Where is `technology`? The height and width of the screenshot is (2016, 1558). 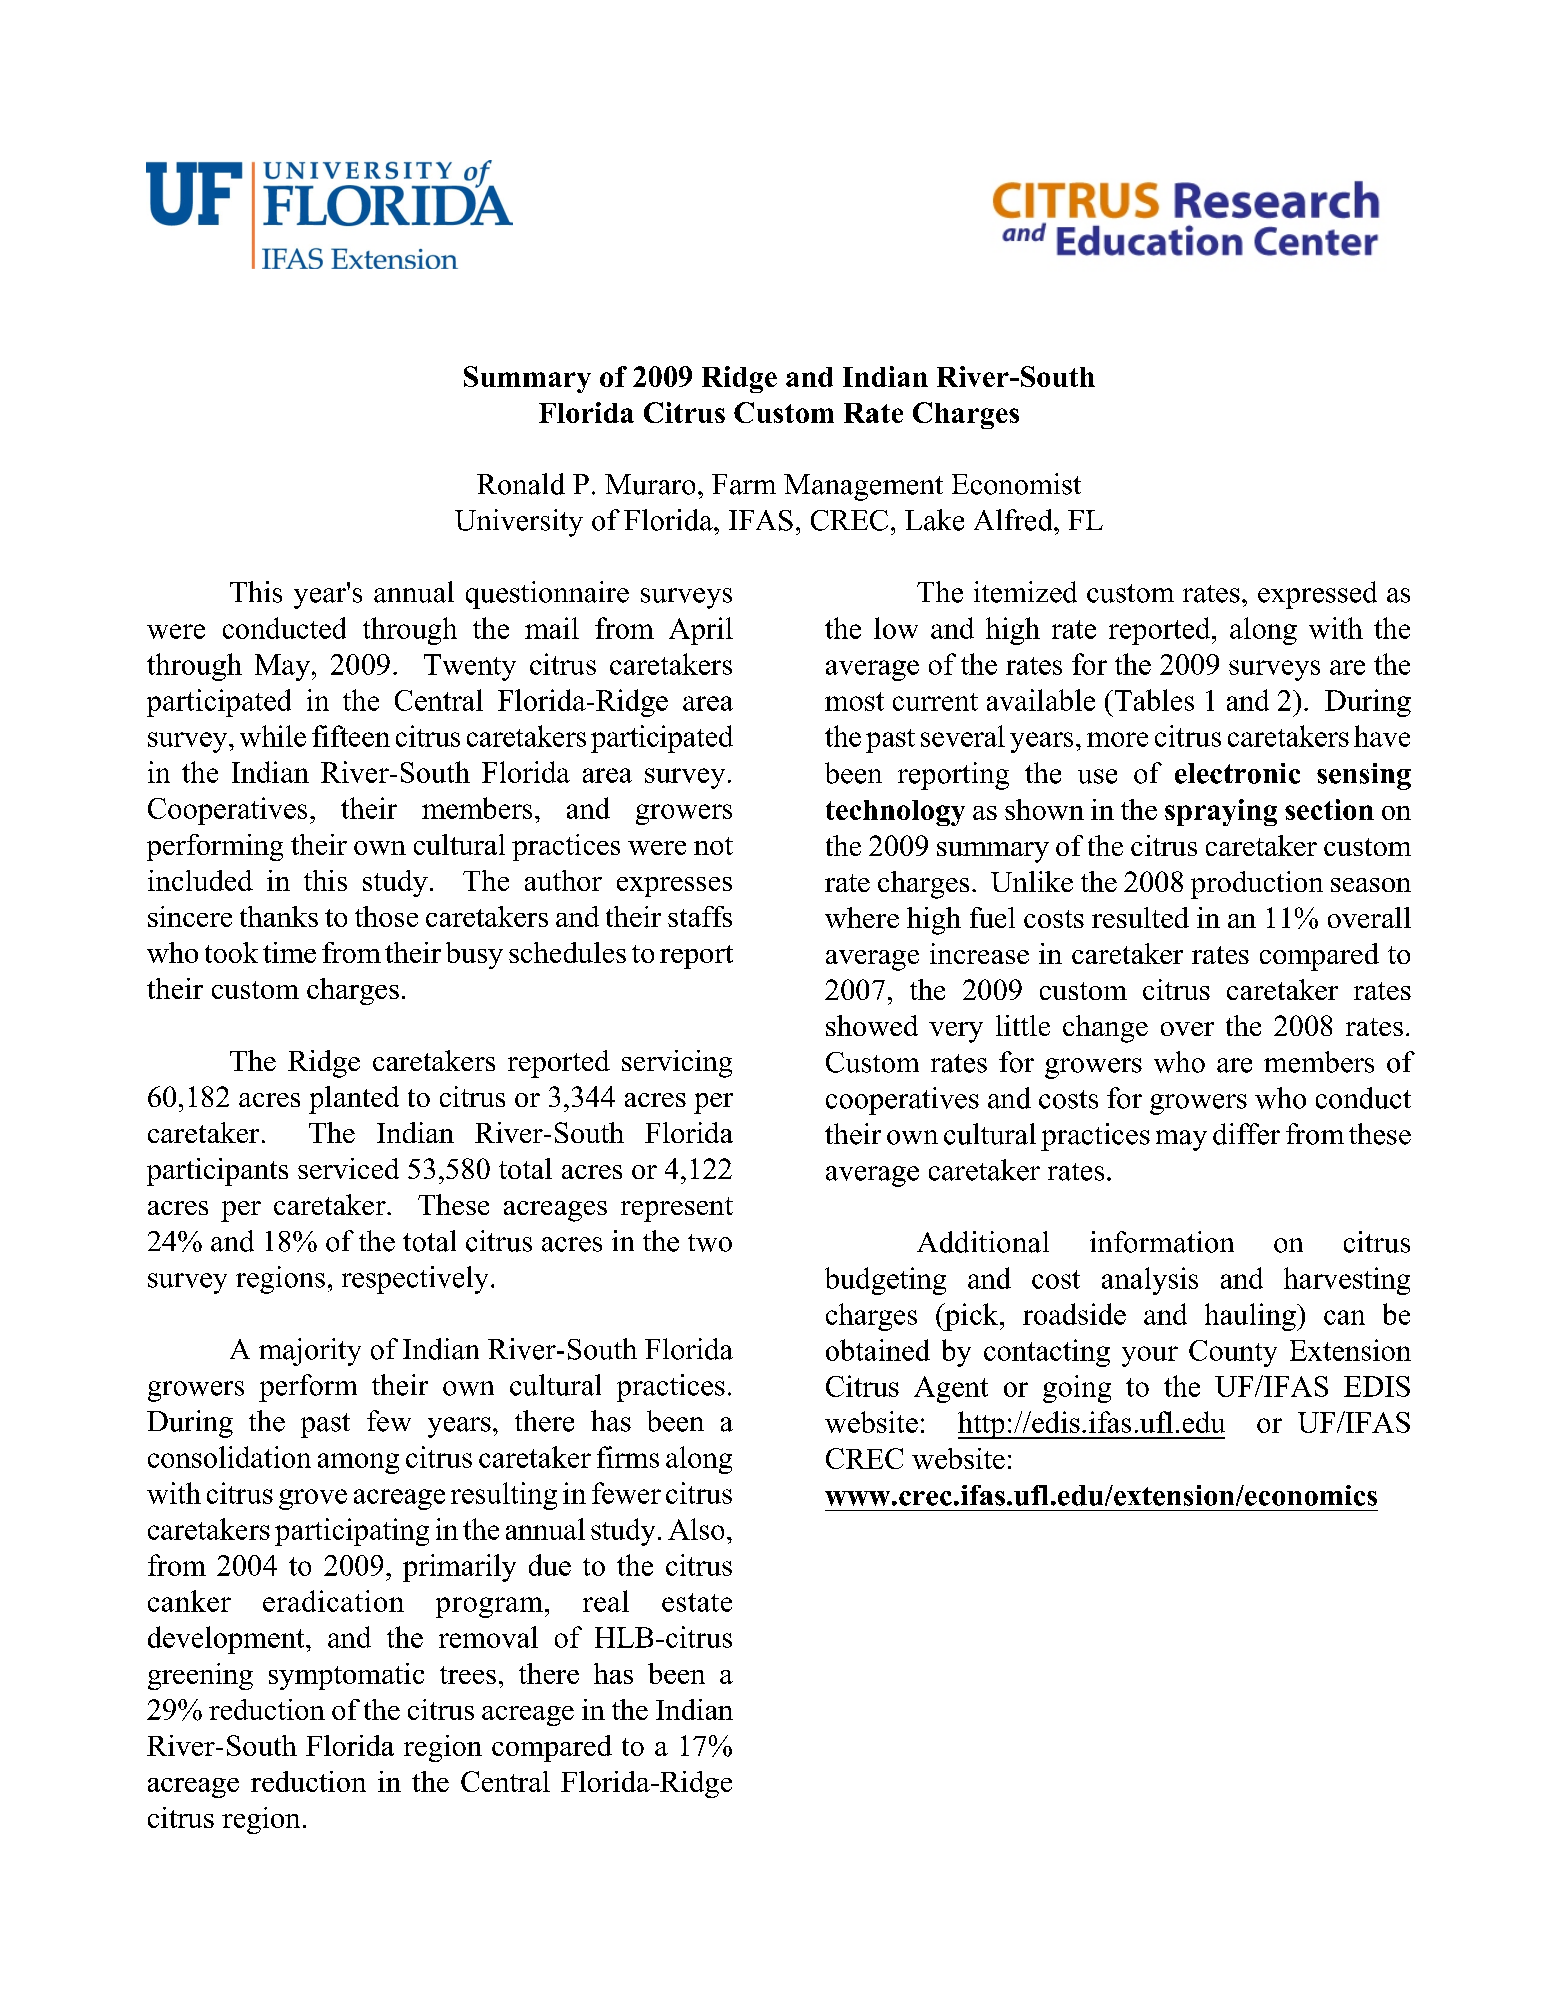
technology is located at coordinates (895, 813).
